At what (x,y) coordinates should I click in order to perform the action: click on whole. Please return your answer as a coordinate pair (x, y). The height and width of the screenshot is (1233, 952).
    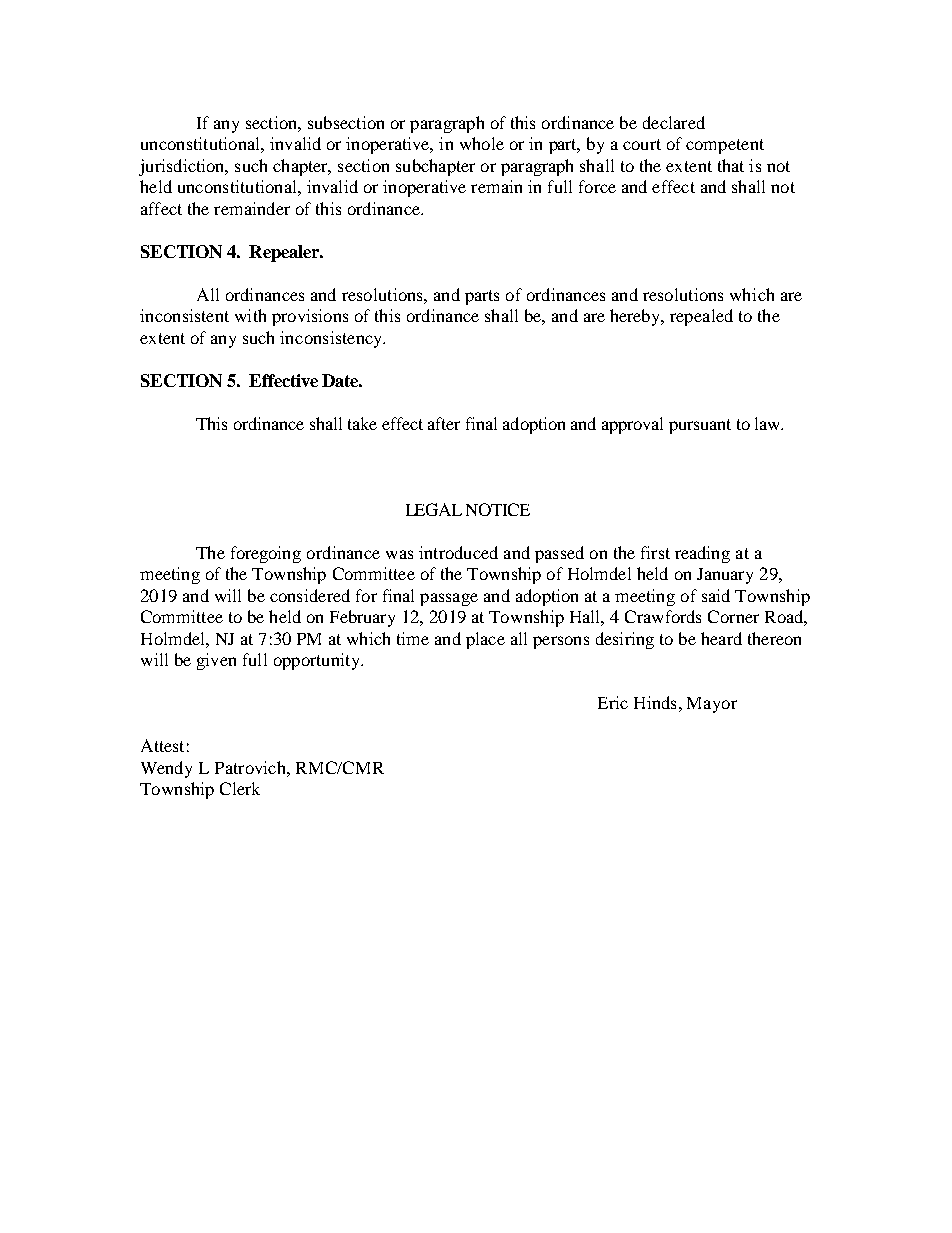
    Looking at the image, I should click on (482, 143).
